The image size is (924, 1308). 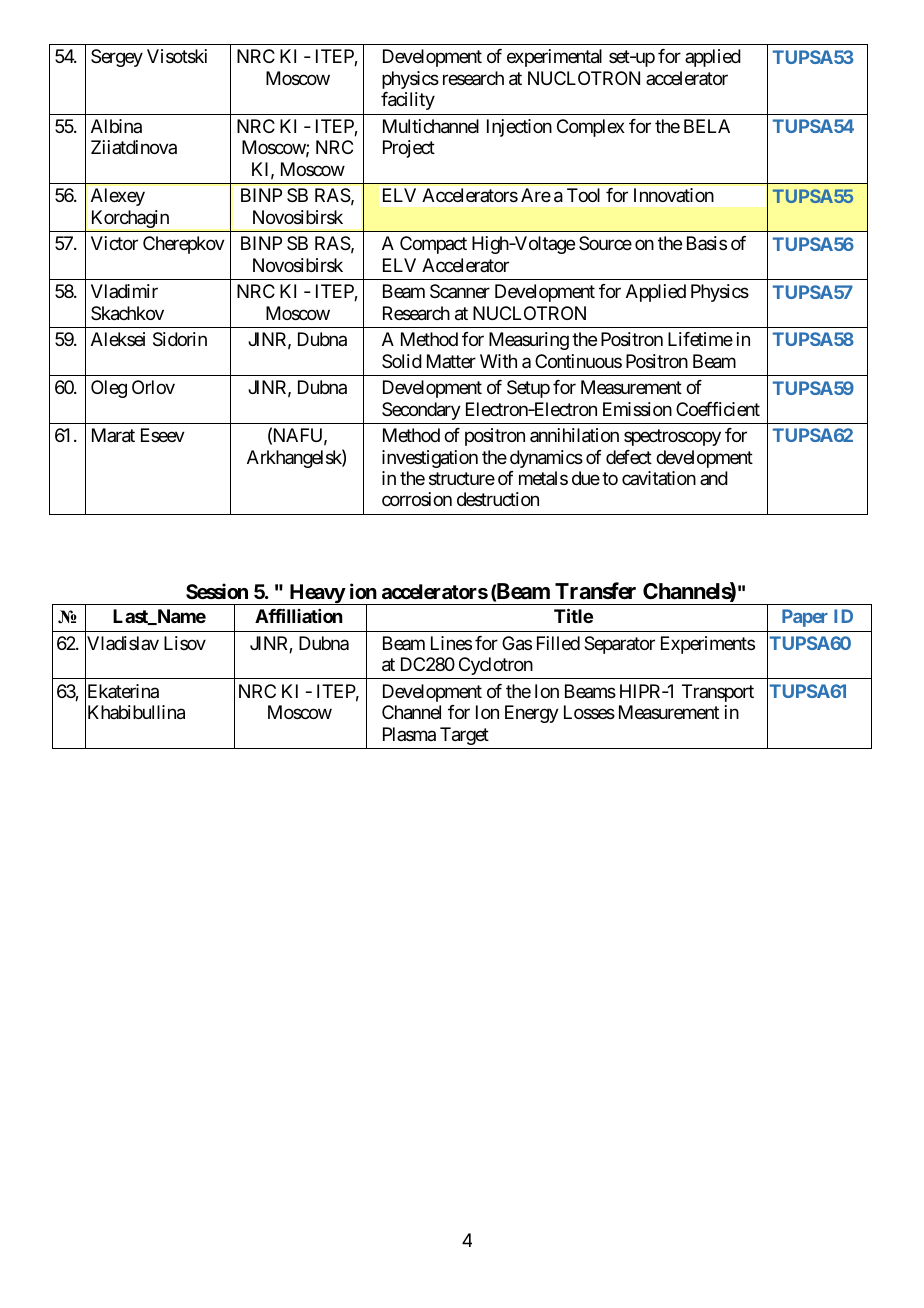 What do you see at coordinates (714, 478) in the document?
I see `and` at bounding box center [714, 478].
